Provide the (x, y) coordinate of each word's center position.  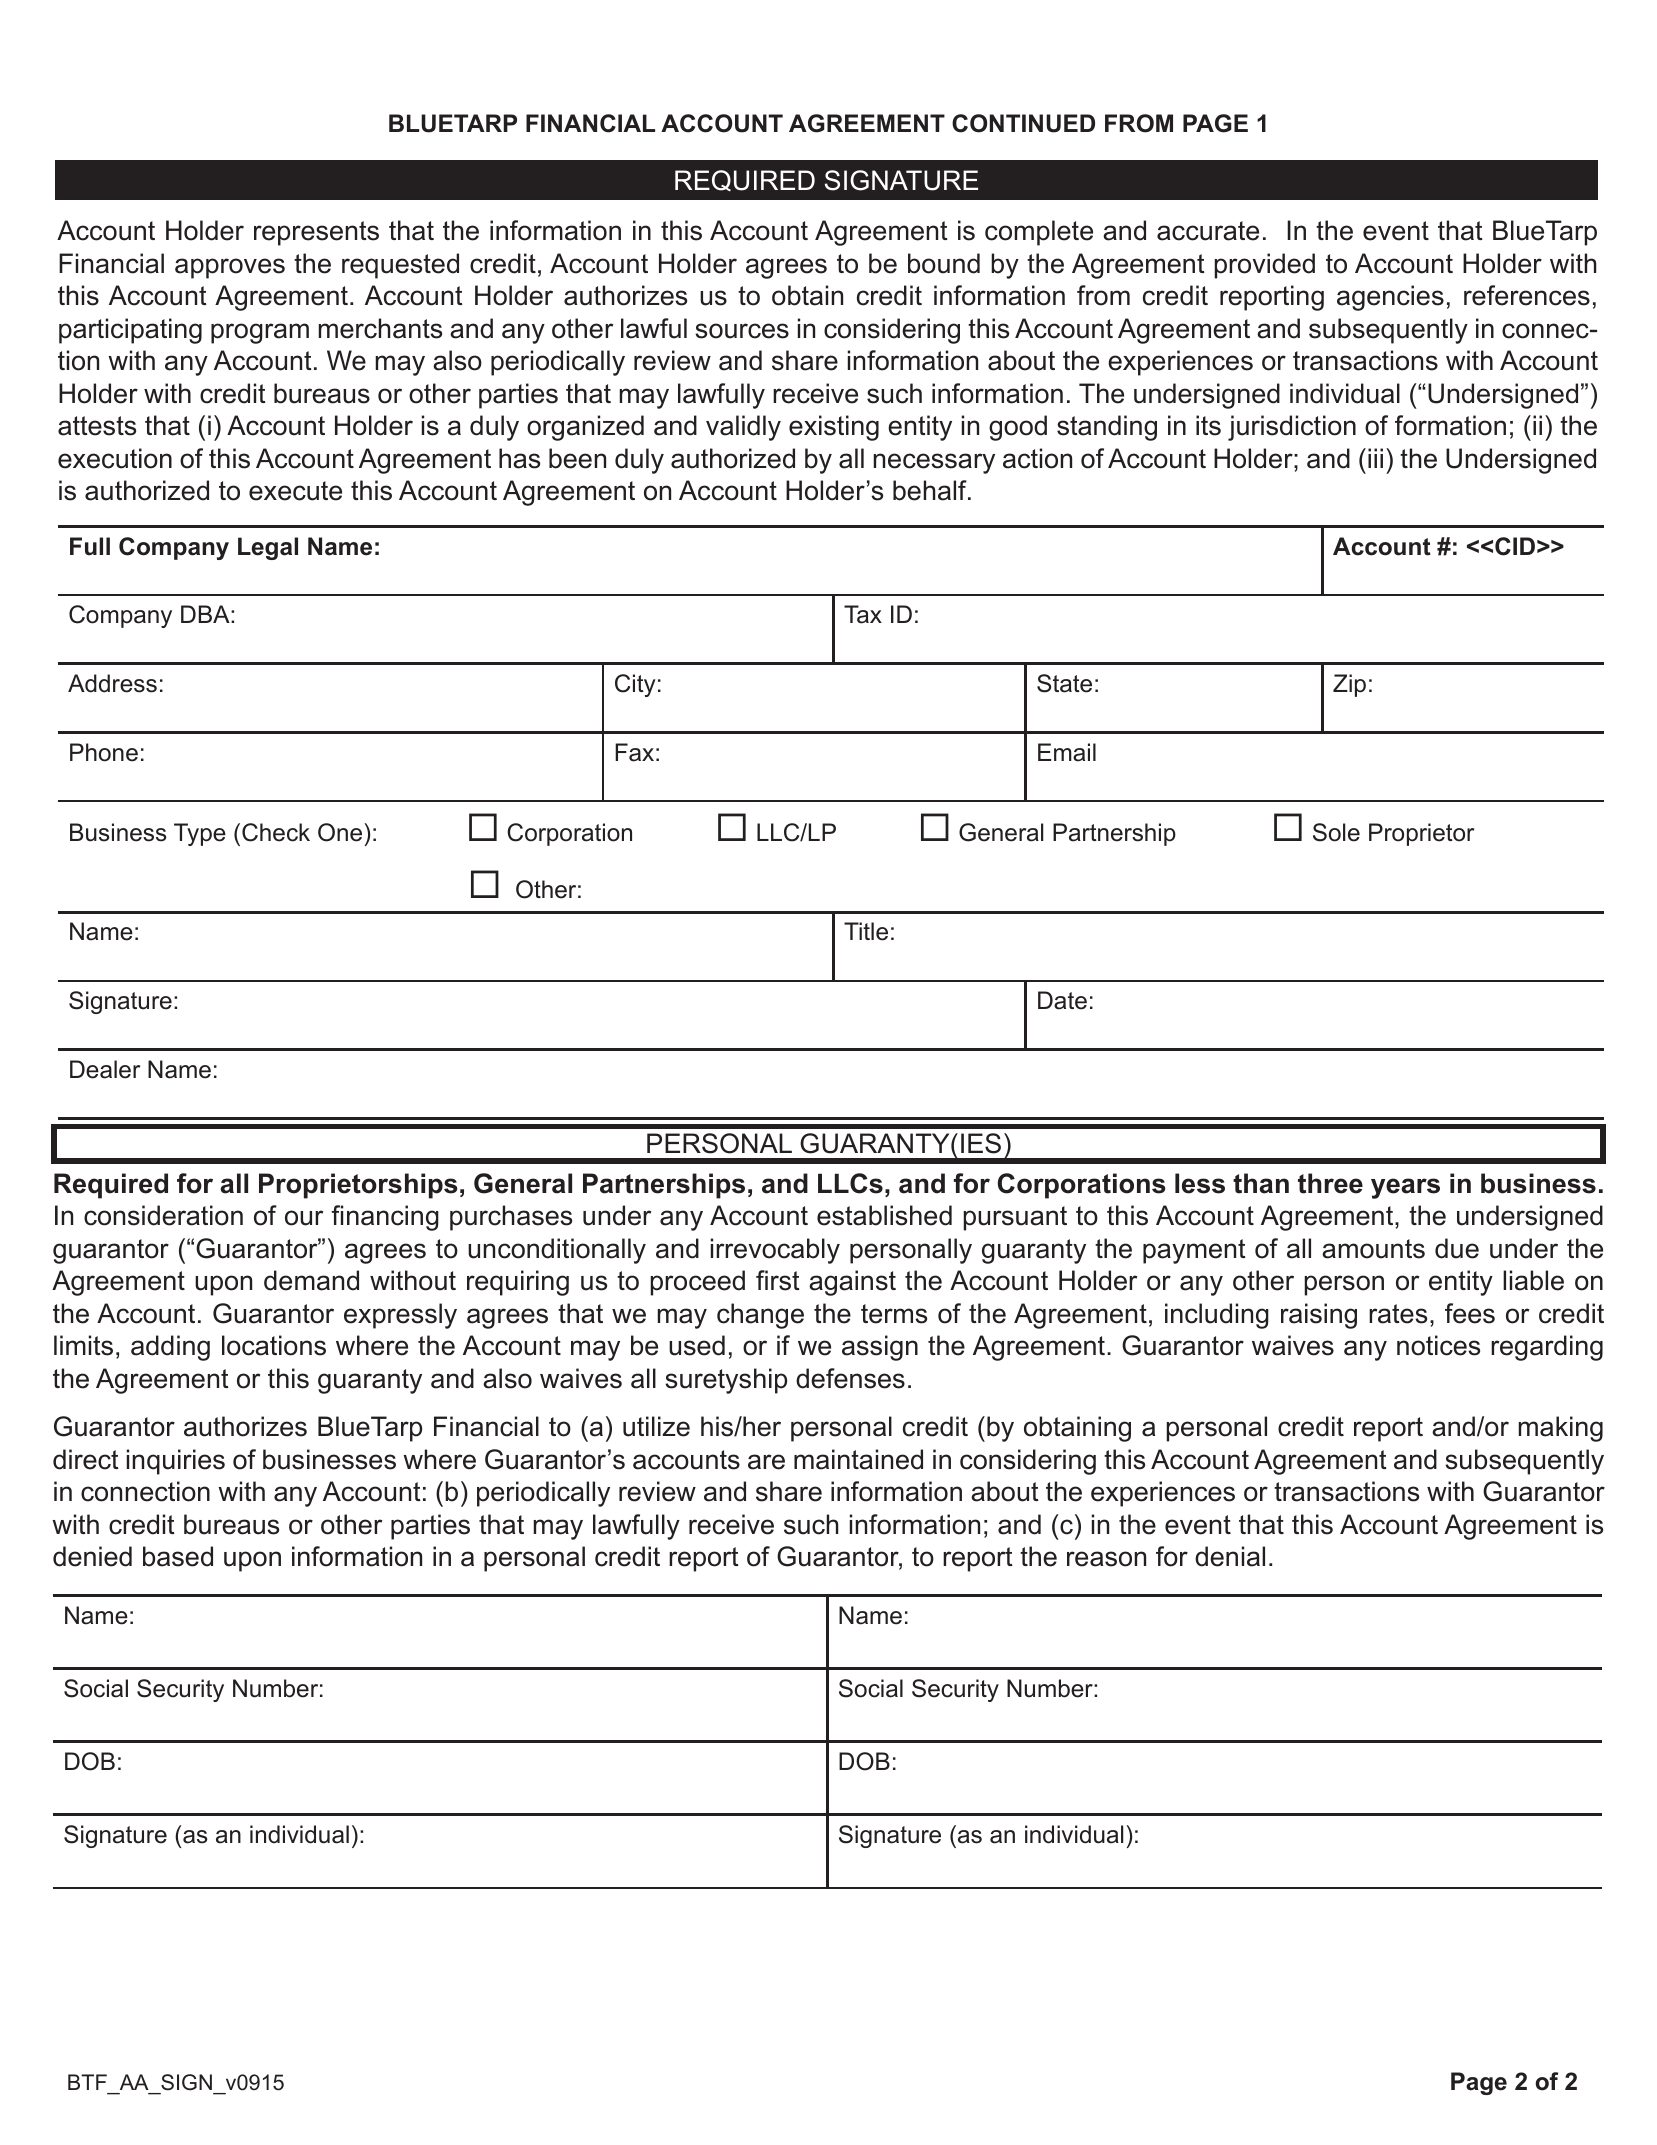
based (178, 1556)
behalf (931, 490)
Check (276, 832)
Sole (1336, 832)
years (1405, 1188)
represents (316, 233)
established (884, 1215)
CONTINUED (1023, 123)
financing (385, 1218)
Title (866, 931)
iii (1375, 458)
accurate (1208, 231)
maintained (858, 1459)
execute (295, 491)
